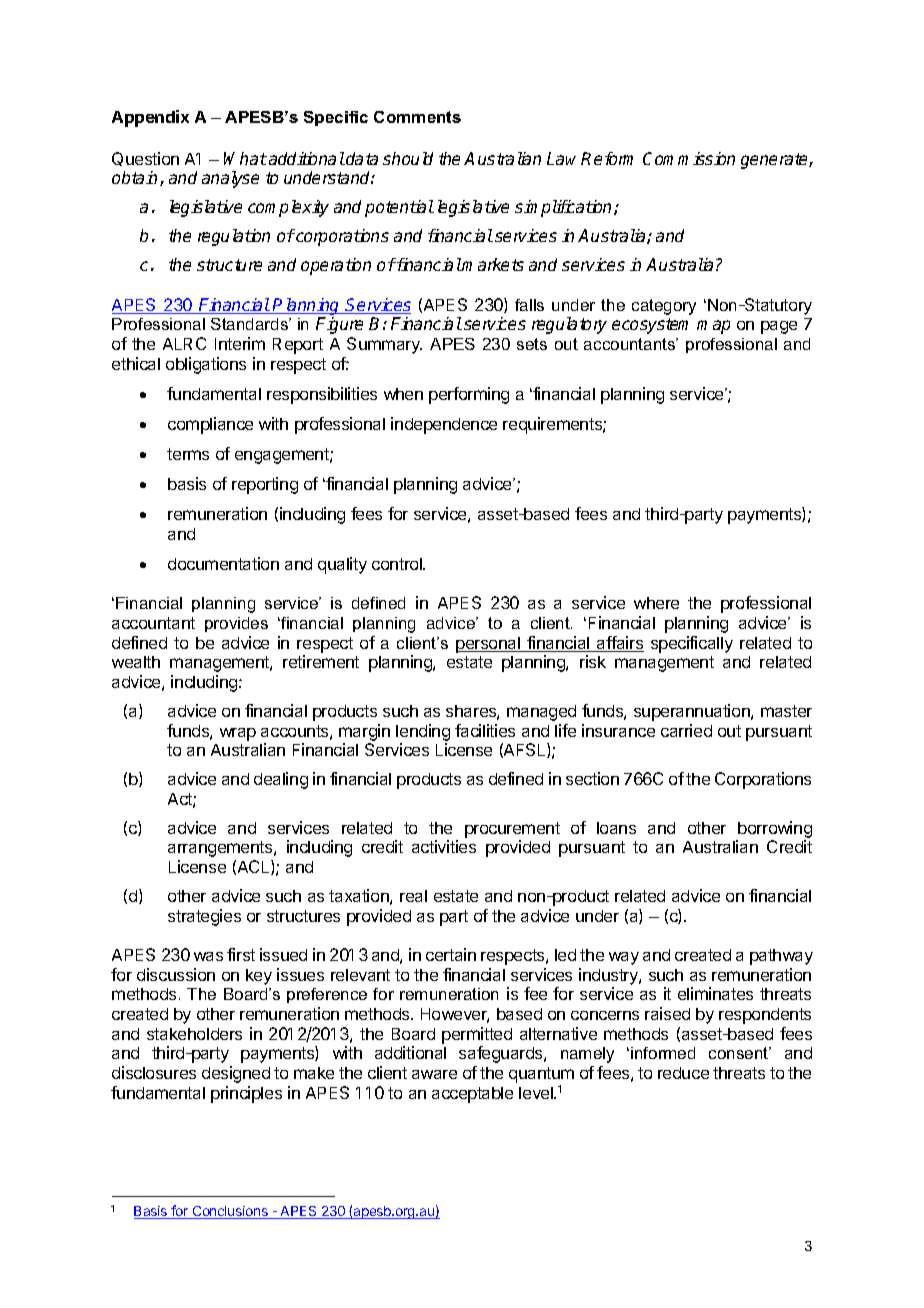 This screenshot has height=1308, width=924. Describe the element at coordinates (408, 158) in the screenshot. I see `should` at that location.
